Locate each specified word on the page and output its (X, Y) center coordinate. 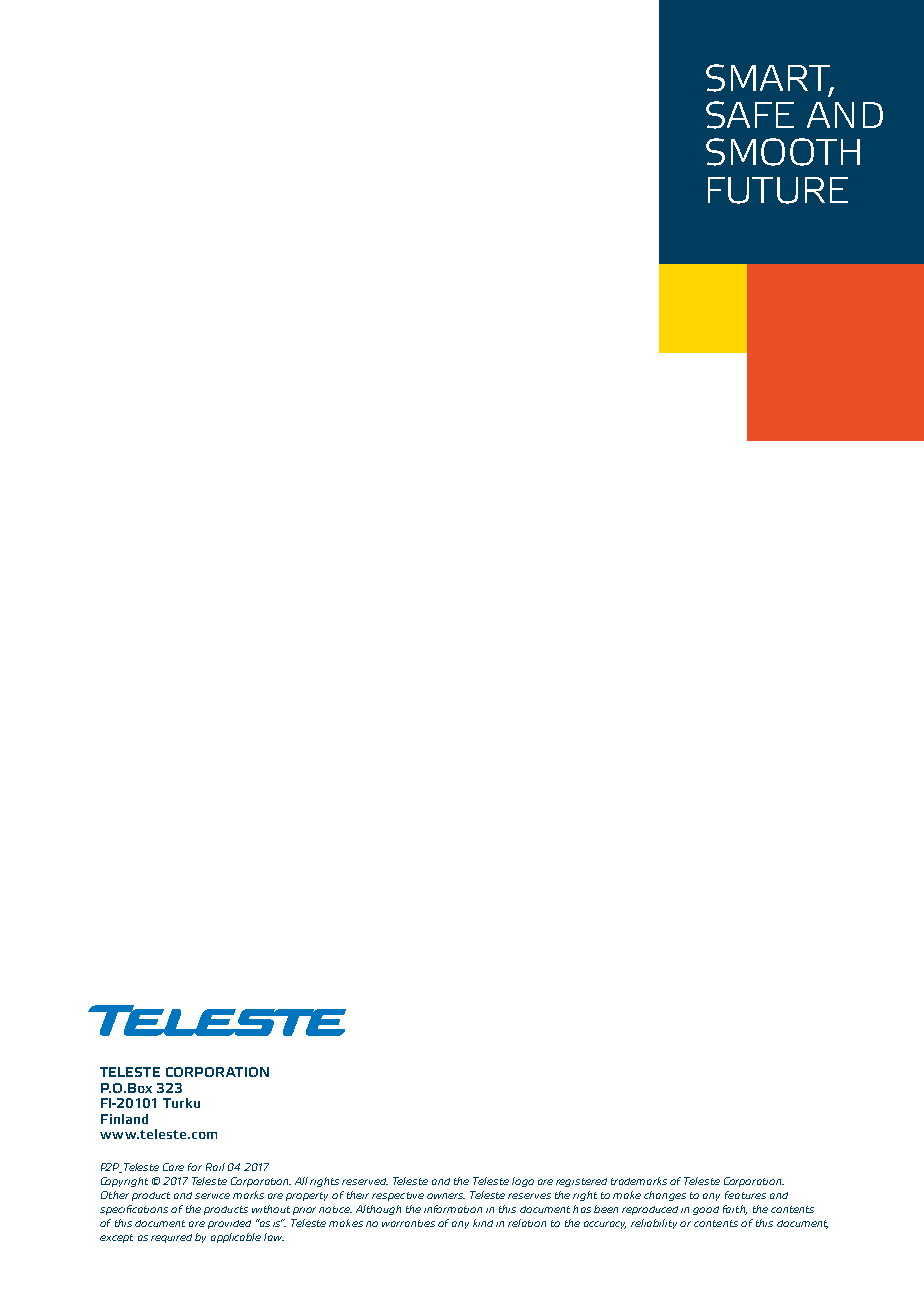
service (212, 1196)
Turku (181, 1103)
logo (523, 1182)
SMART (769, 79)
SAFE (750, 115)
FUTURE (778, 190)
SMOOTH (783, 152)
